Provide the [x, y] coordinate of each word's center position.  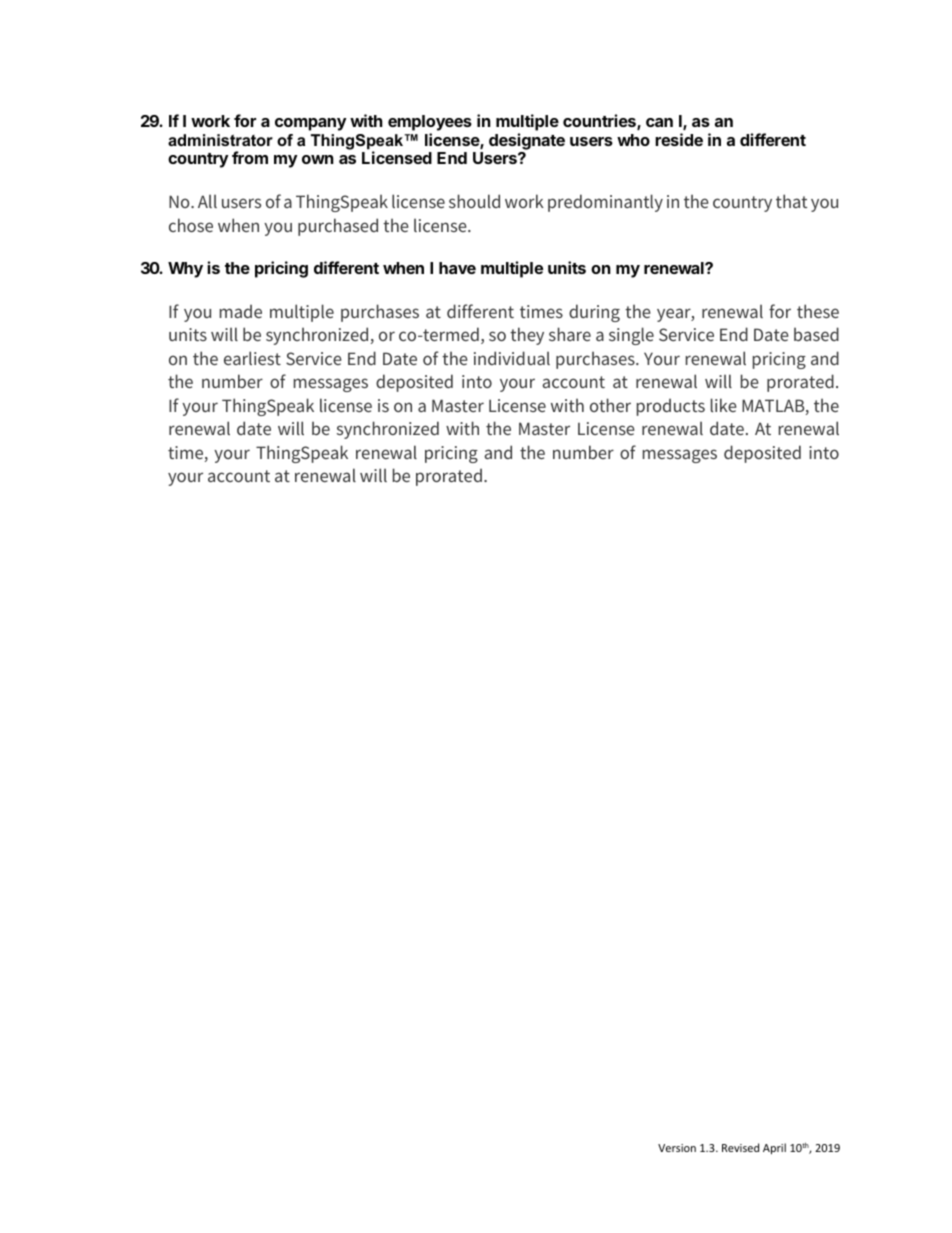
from [250, 157]
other [610, 405]
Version [677, 1148]
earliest [252, 358]
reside [679, 139]
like [723, 405]
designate [527, 141]
